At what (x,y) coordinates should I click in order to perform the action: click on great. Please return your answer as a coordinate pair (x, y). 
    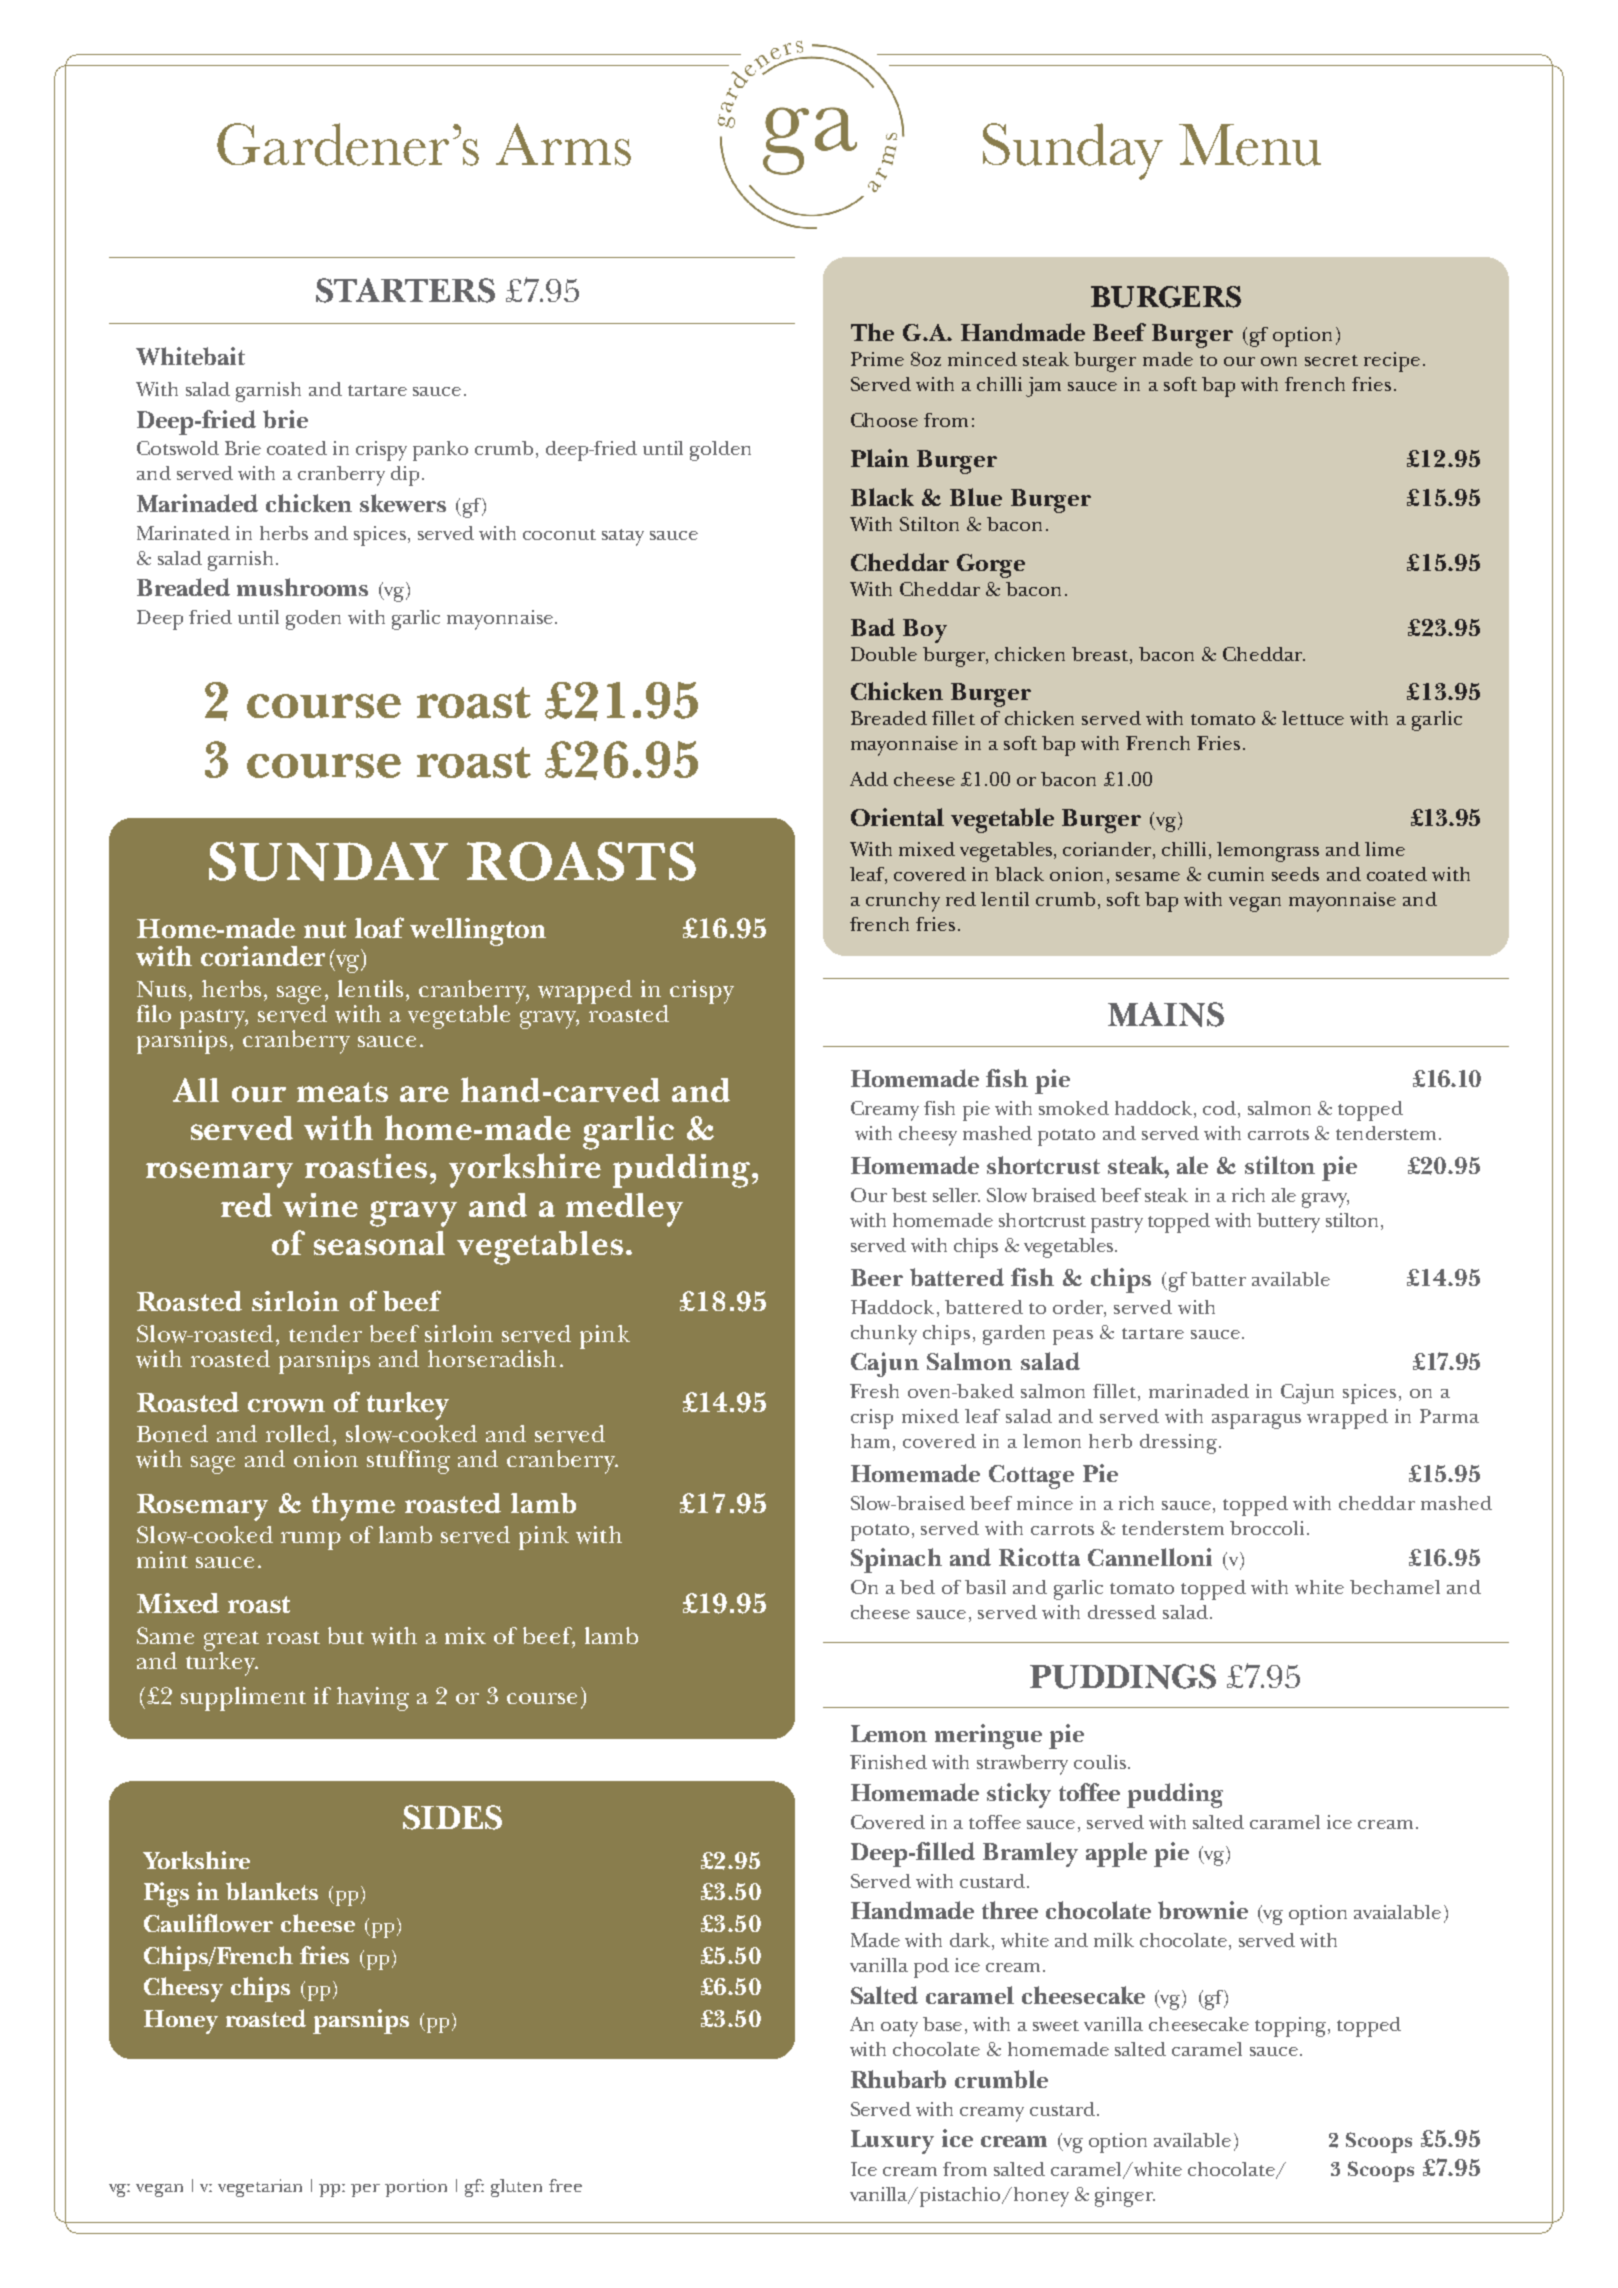
    Looking at the image, I should click on (231, 1642).
